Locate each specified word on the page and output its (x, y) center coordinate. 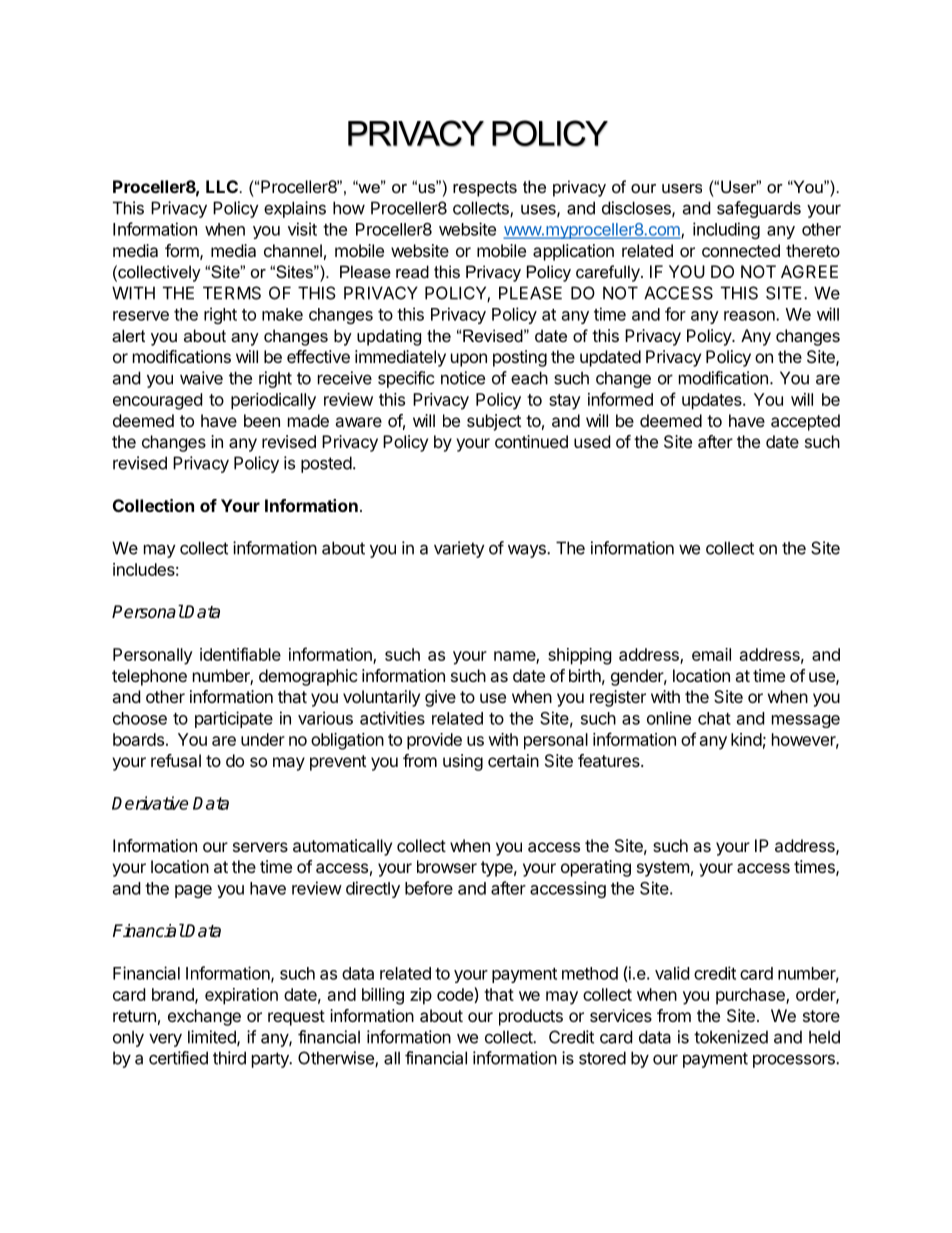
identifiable (240, 654)
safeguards (759, 209)
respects (485, 189)
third (229, 1058)
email (711, 654)
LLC (222, 186)
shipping (580, 656)
